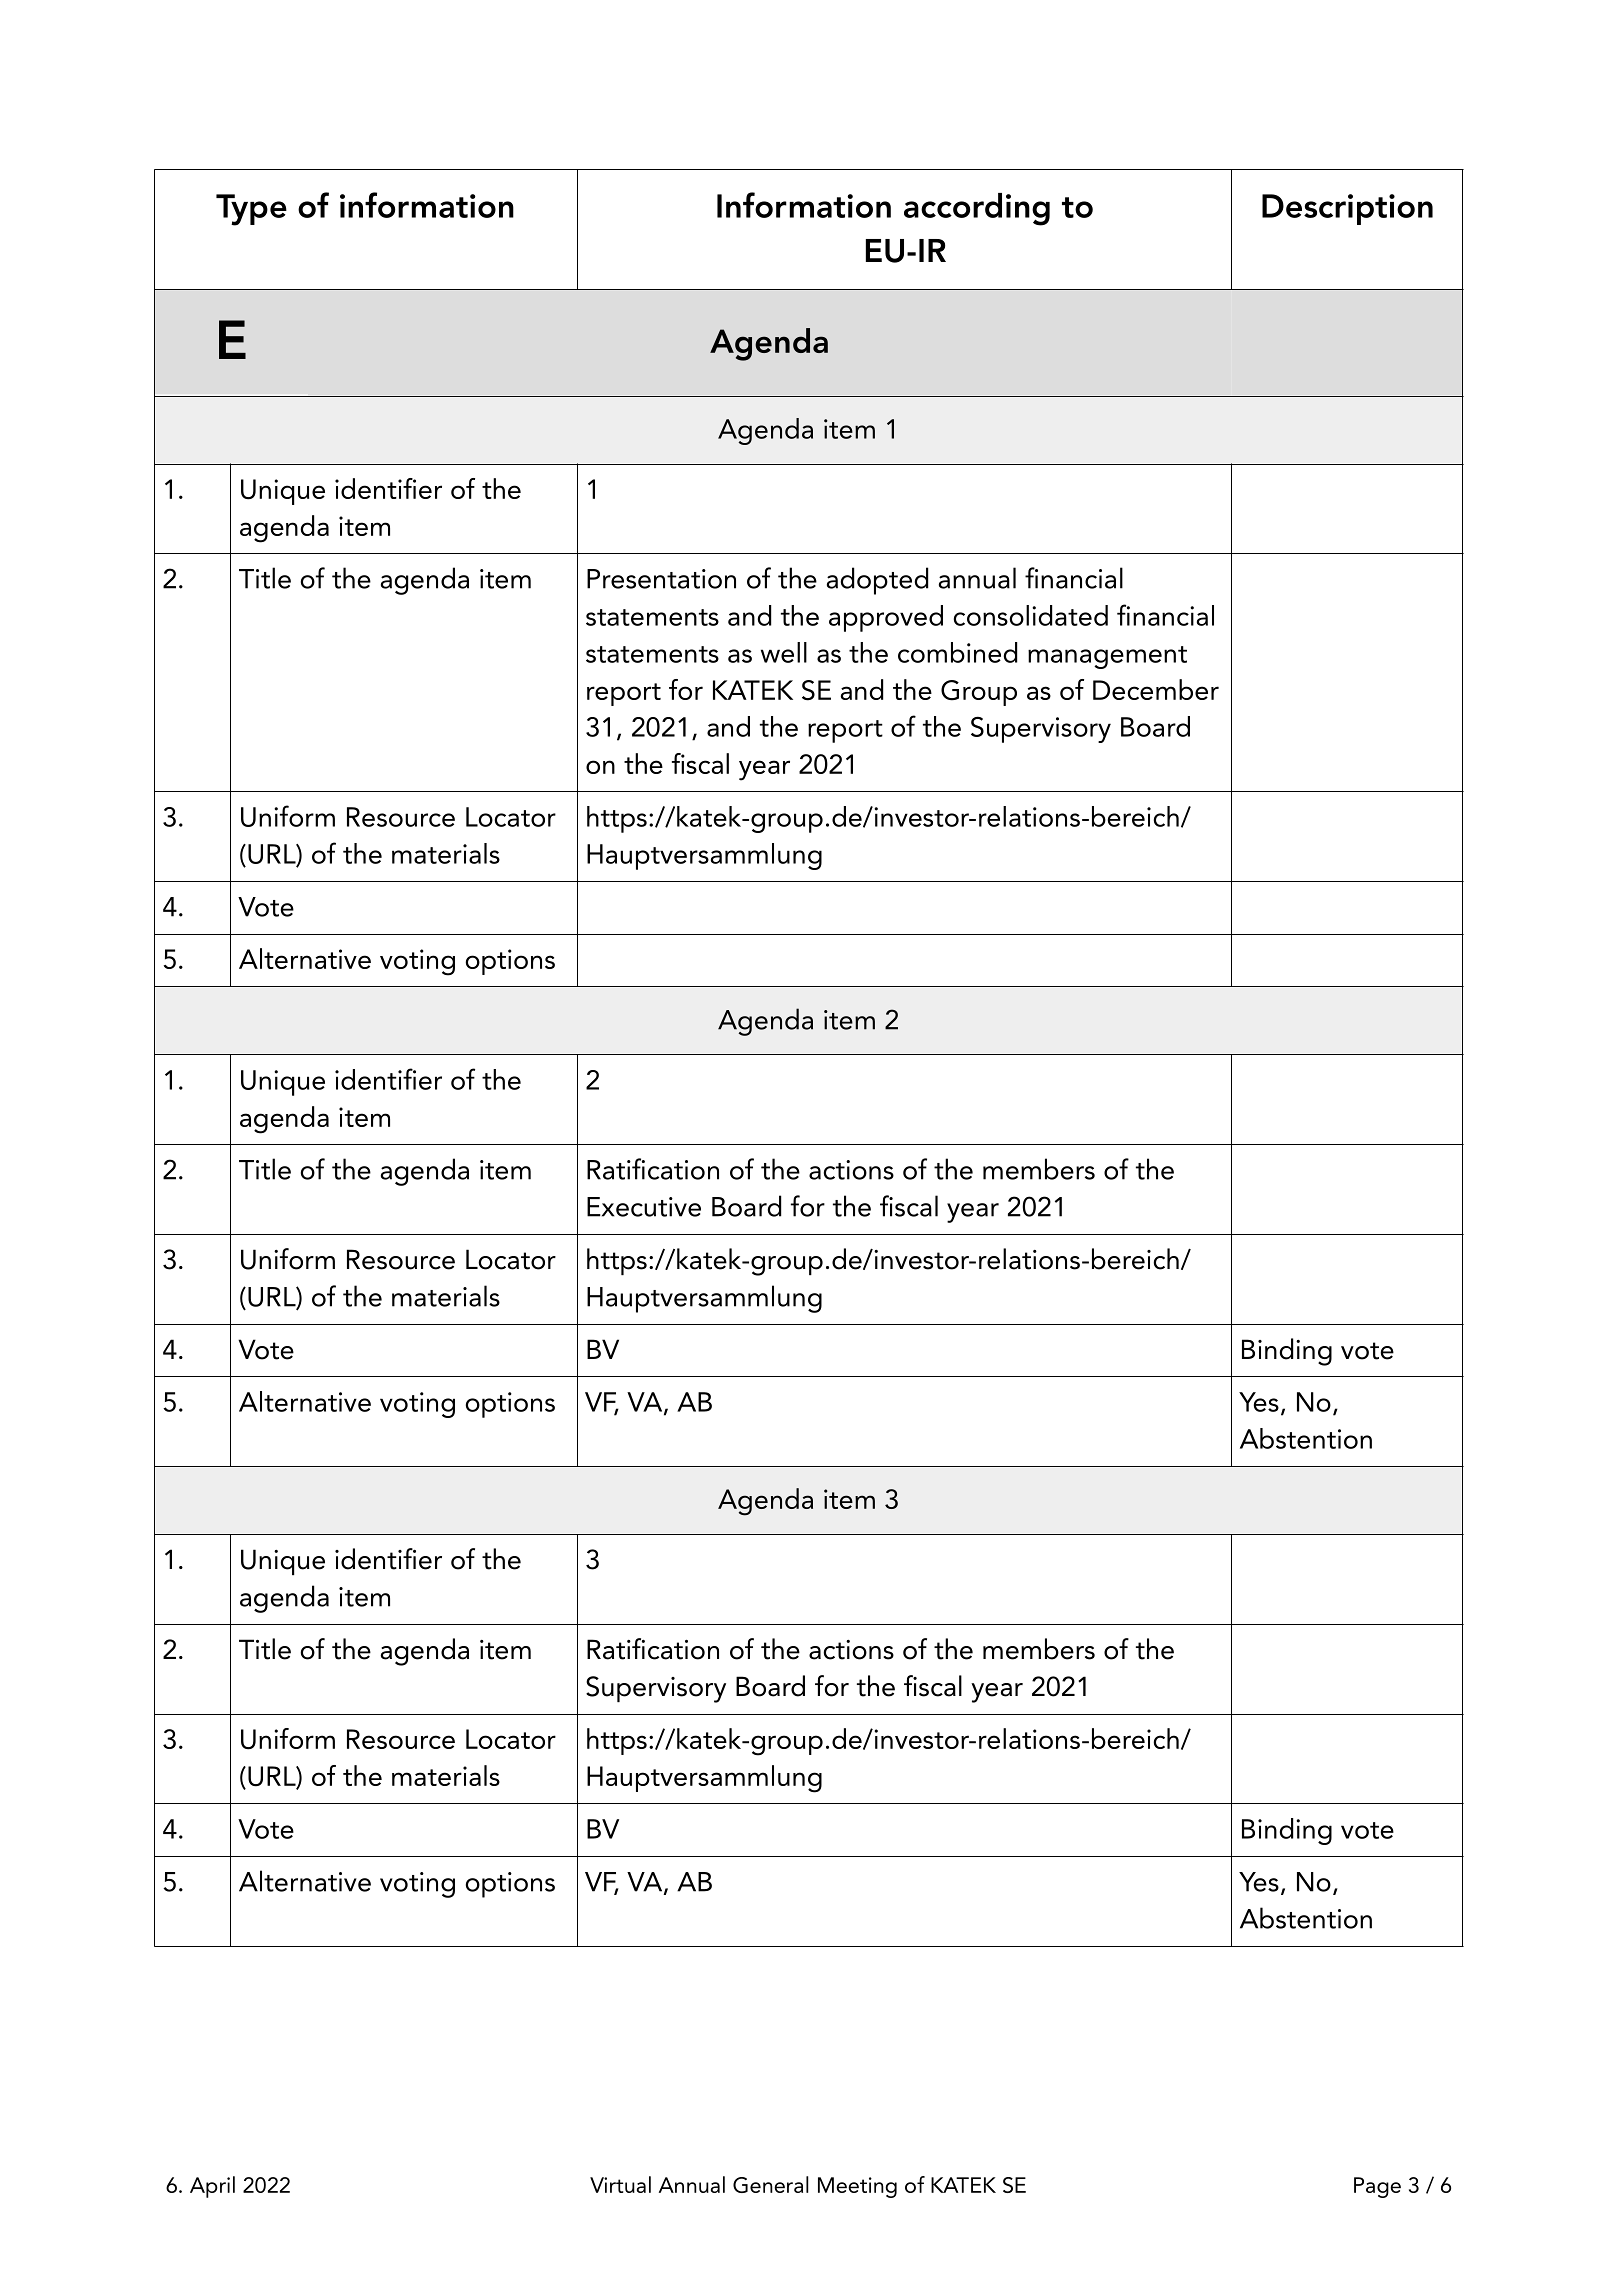 This page has width=1616, height=2287. I want to click on consolidated, so click(1031, 615).
